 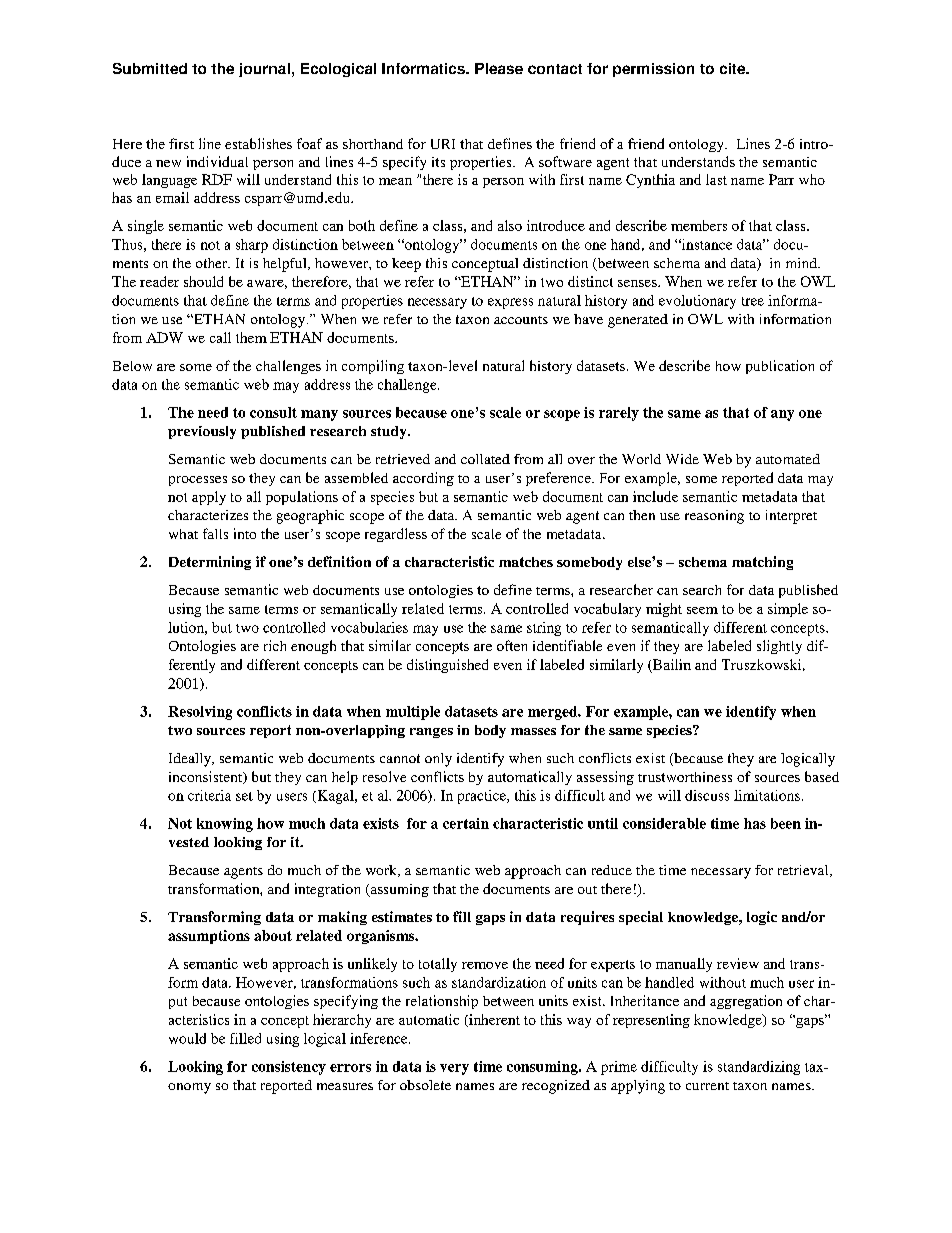 What do you see at coordinates (454, 1069) in the screenshot?
I see `very` at bounding box center [454, 1069].
